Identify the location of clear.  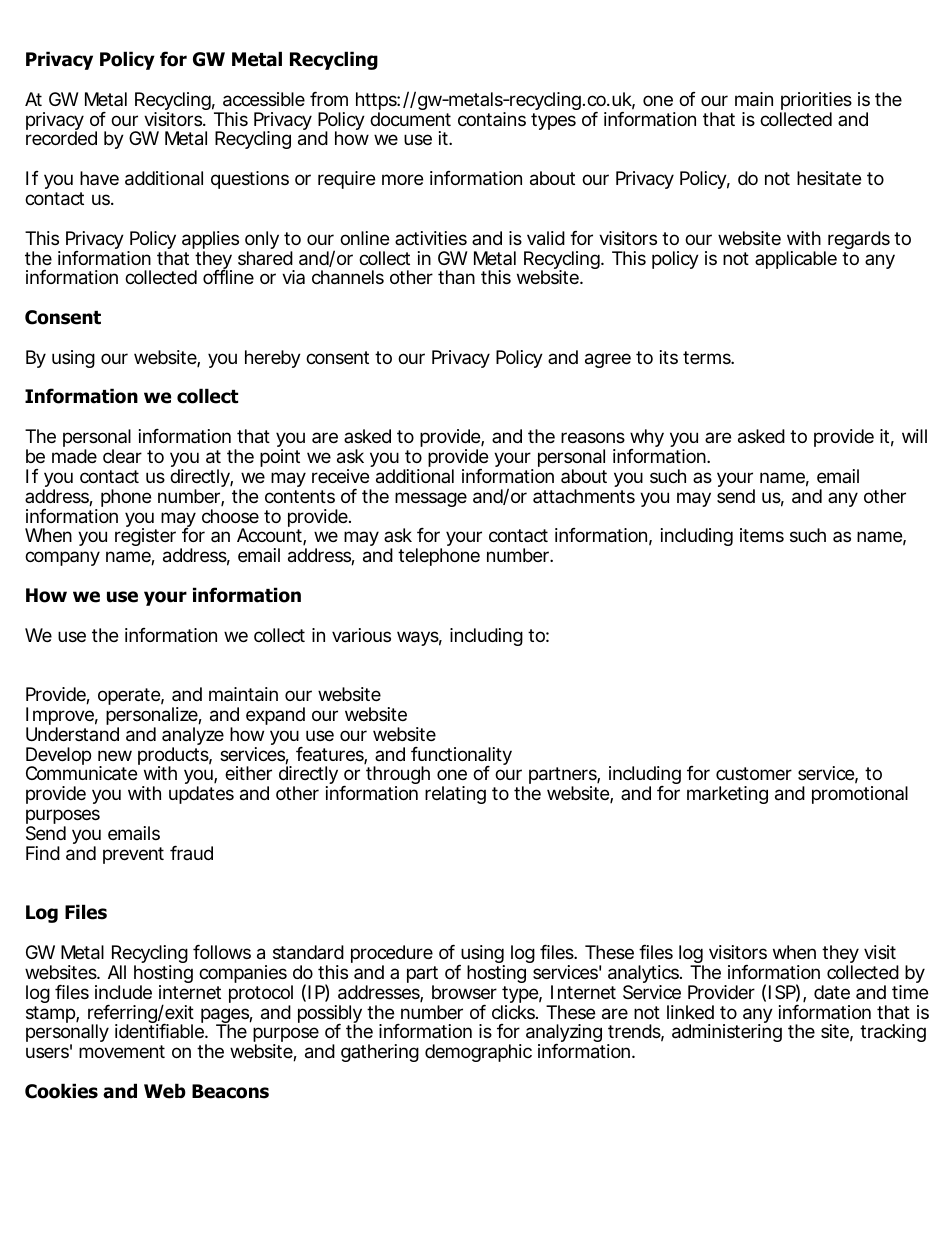
(122, 456).
